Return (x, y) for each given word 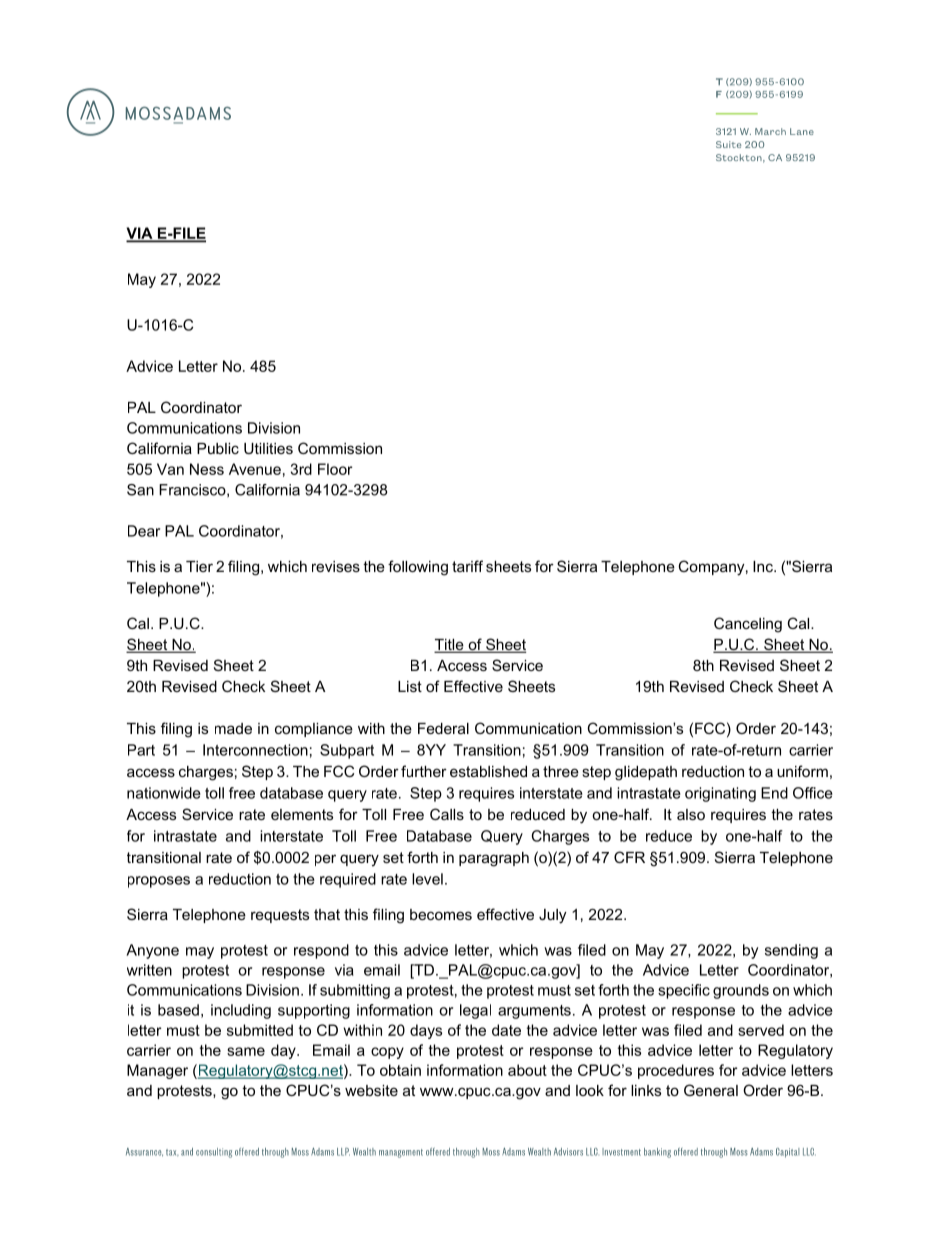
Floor (335, 469)
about (527, 1070)
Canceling (748, 625)
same (246, 1051)
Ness (207, 469)
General (711, 1090)
